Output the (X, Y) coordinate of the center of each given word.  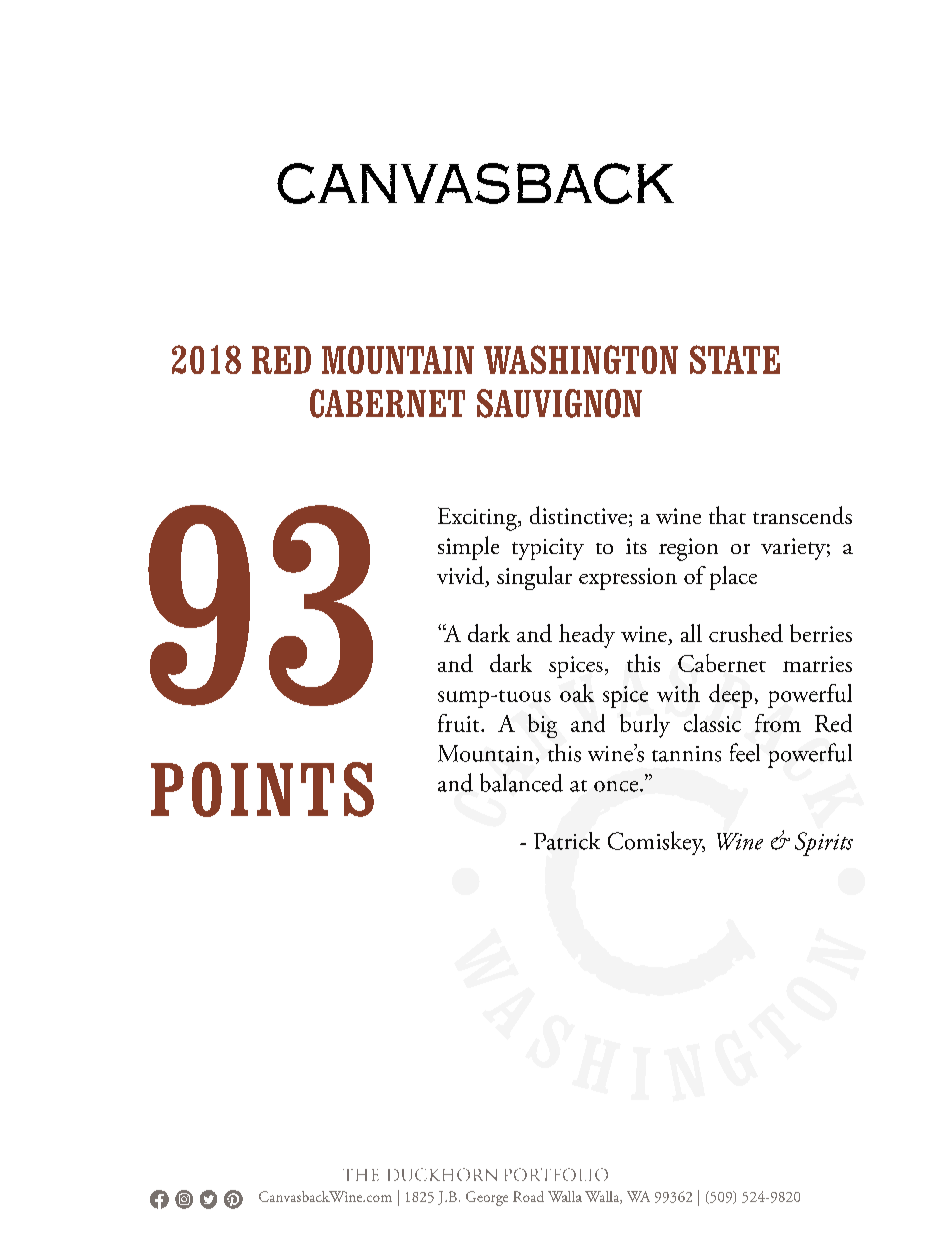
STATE (735, 359)
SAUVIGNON (559, 403)
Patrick (567, 841)
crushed (746, 633)
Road (528, 1196)
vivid (461, 576)
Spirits (824, 844)
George (487, 1198)
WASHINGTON (581, 359)
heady (587, 636)
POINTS (262, 789)
